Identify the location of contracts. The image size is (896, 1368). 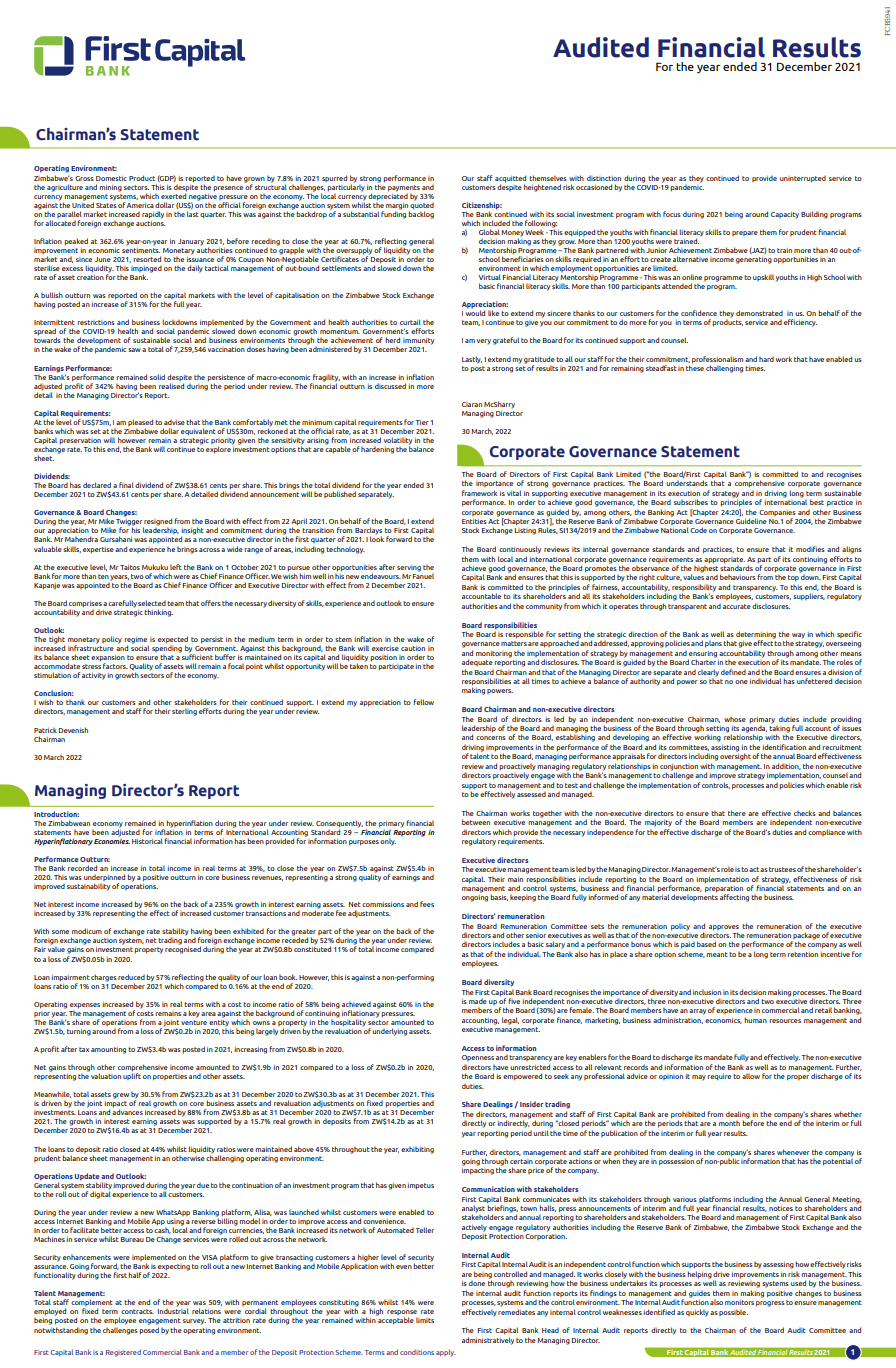
(137, 1311).
